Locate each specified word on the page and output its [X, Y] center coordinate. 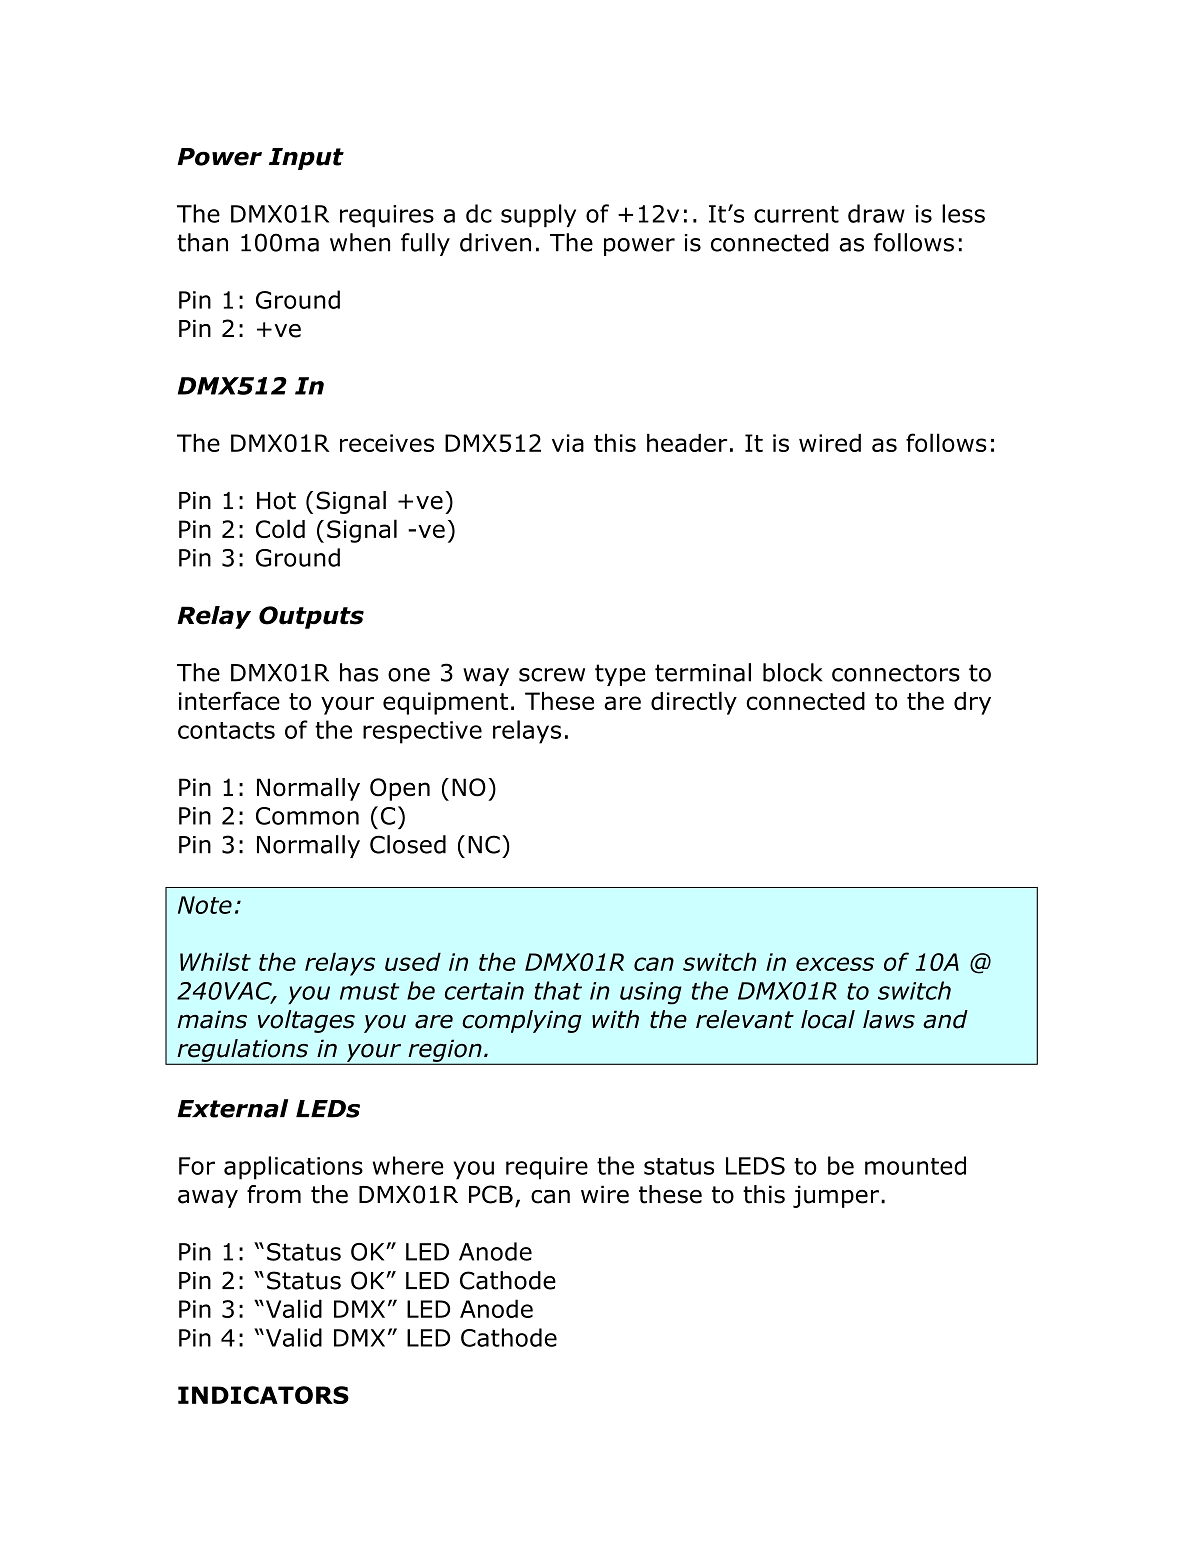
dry [972, 703]
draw [876, 213]
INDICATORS [263, 1395]
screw [552, 675]
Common [307, 816]
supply [538, 215]
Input [306, 159]
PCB [491, 1194]
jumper [836, 1196]
